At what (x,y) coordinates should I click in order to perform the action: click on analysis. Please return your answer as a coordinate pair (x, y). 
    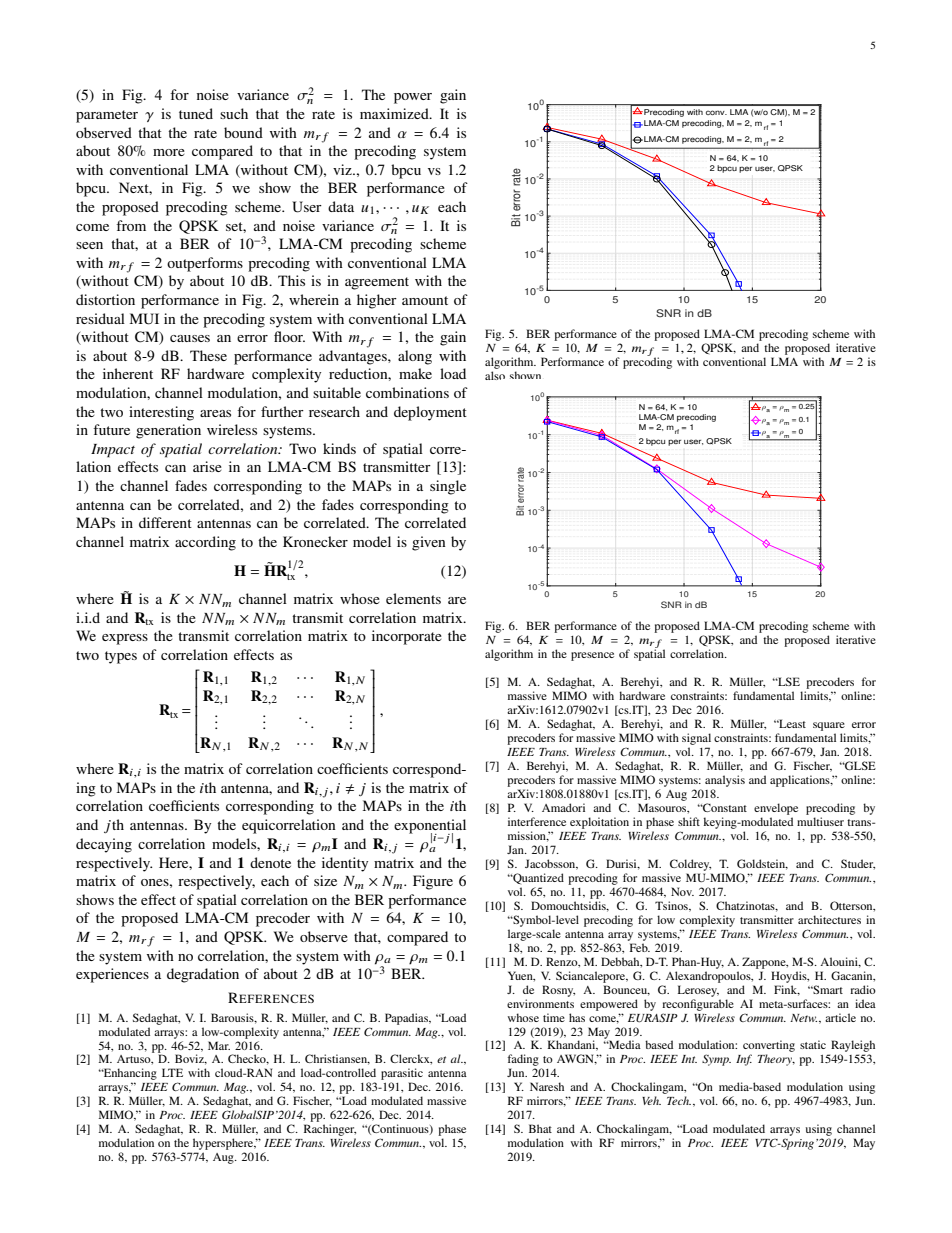
    Looking at the image, I should click on (725, 781).
